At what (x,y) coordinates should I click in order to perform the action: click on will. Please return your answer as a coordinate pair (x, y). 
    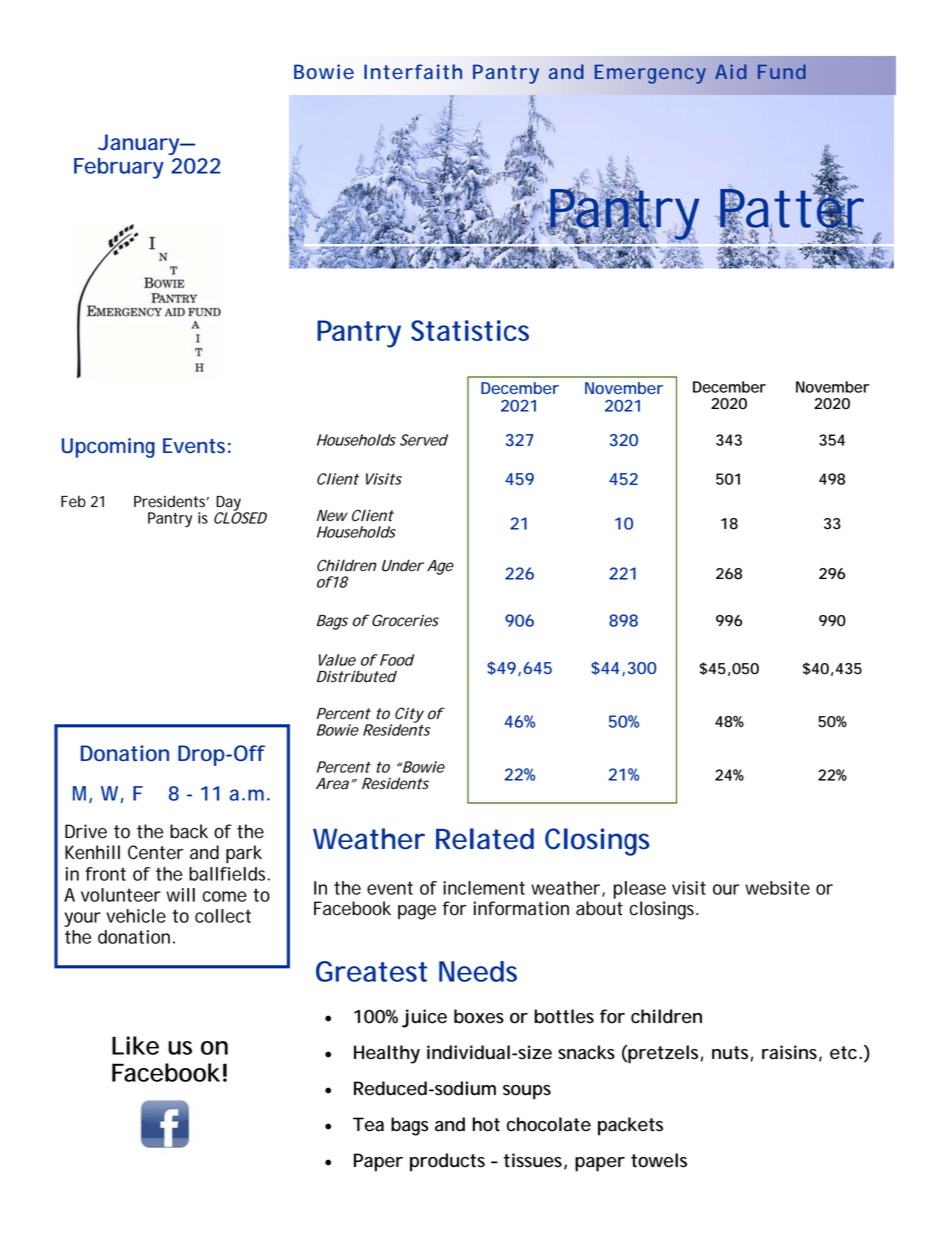
    Looking at the image, I should click on (180, 895).
